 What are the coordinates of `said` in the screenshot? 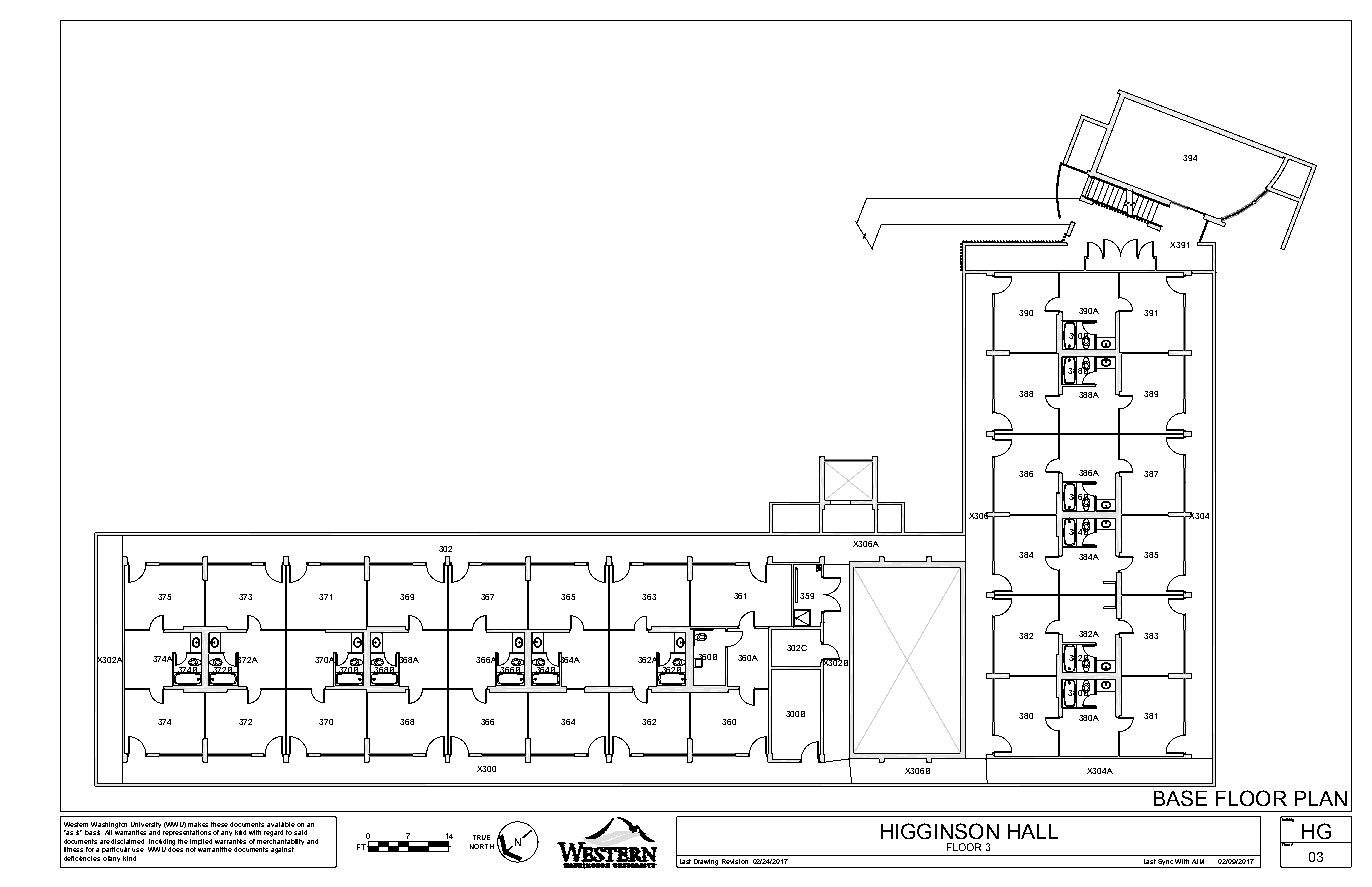 It's located at (300, 832).
